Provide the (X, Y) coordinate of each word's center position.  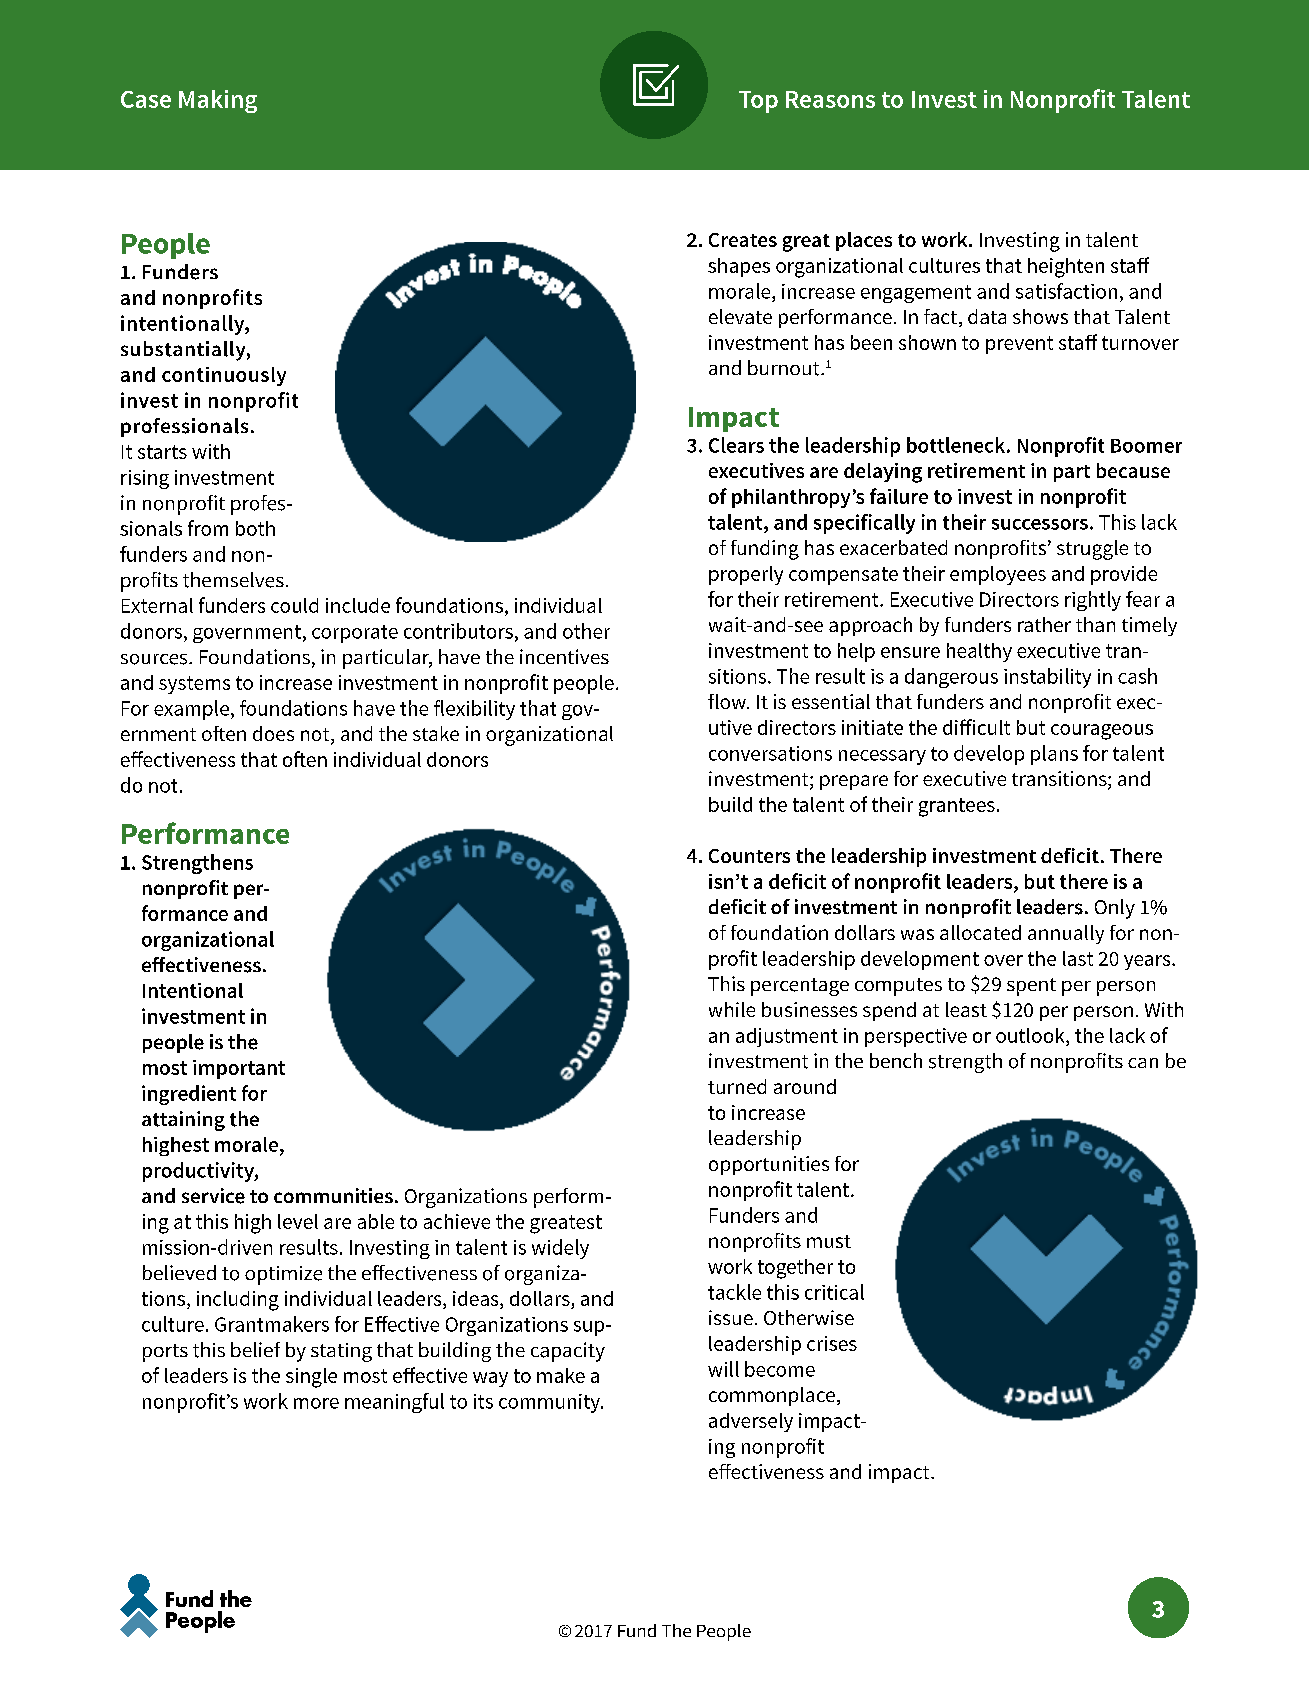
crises (832, 1343)
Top (758, 102)
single (311, 1378)
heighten (1066, 268)
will (723, 1369)
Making (218, 101)
